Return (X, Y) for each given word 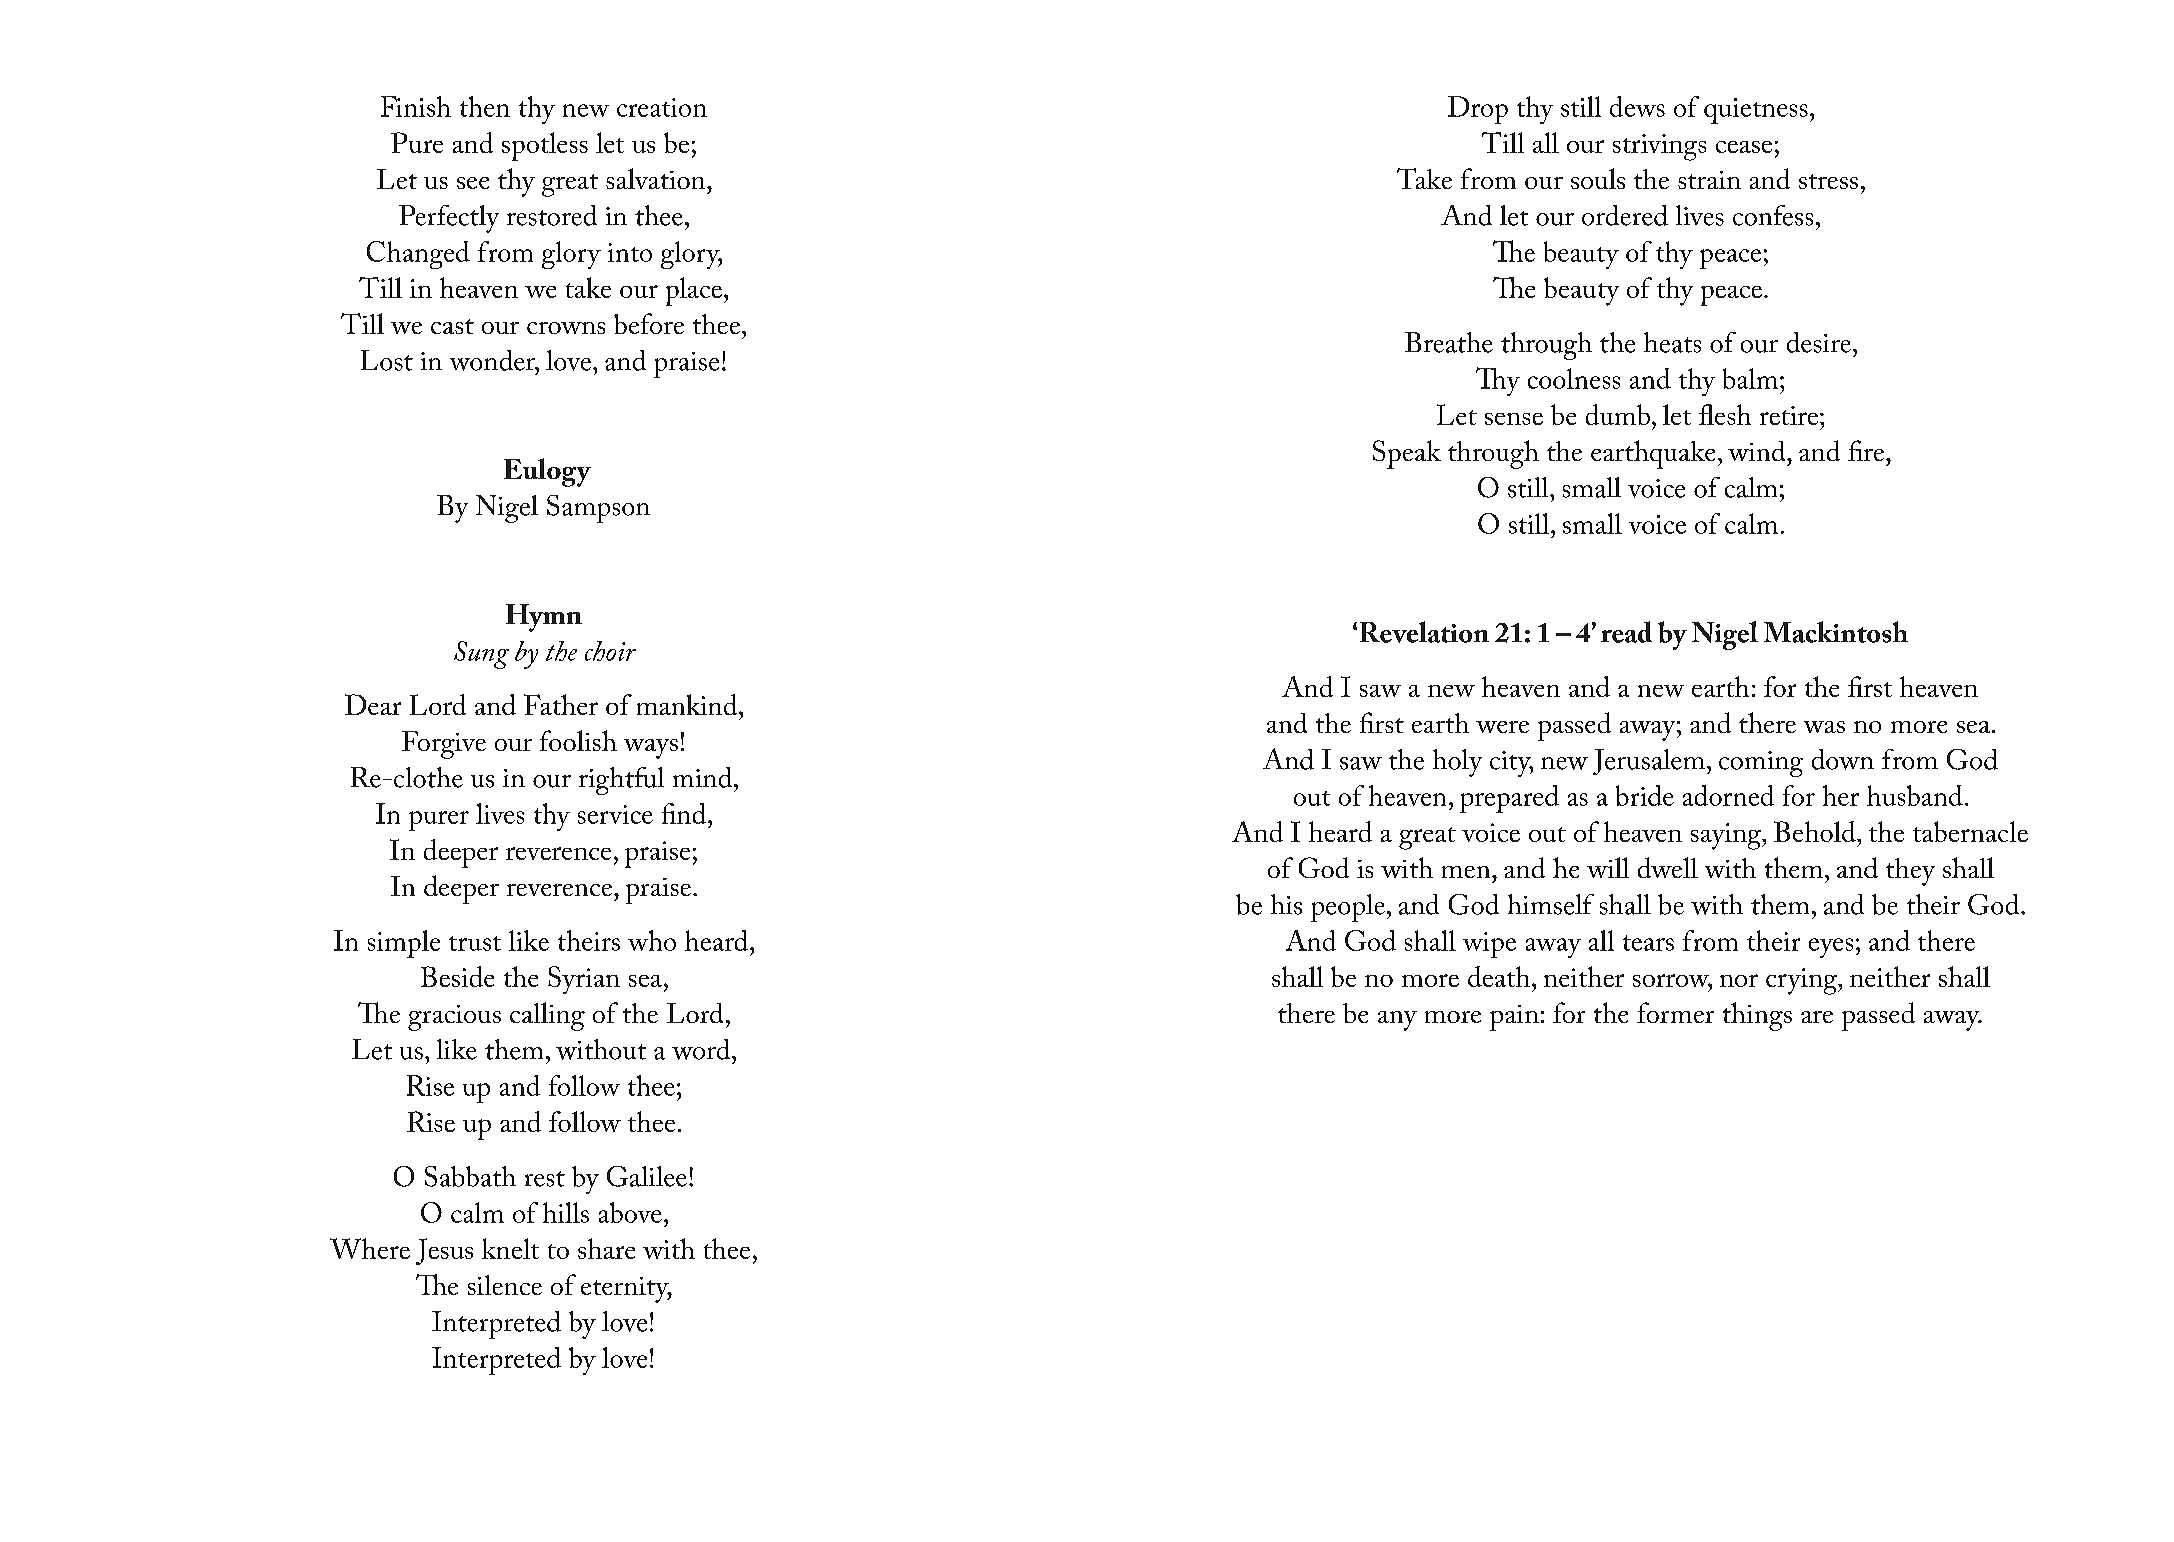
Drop (1478, 110)
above (630, 1212)
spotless (545, 146)
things (1757, 1016)
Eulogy (547, 472)
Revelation (1424, 632)
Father (561, 704)
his (1286, 904)
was (1824, 727)
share (606, 1248)
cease (1744, 147)
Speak (1407, 454)
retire (1790, 415)
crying (1803, 981)
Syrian (584, 980)
